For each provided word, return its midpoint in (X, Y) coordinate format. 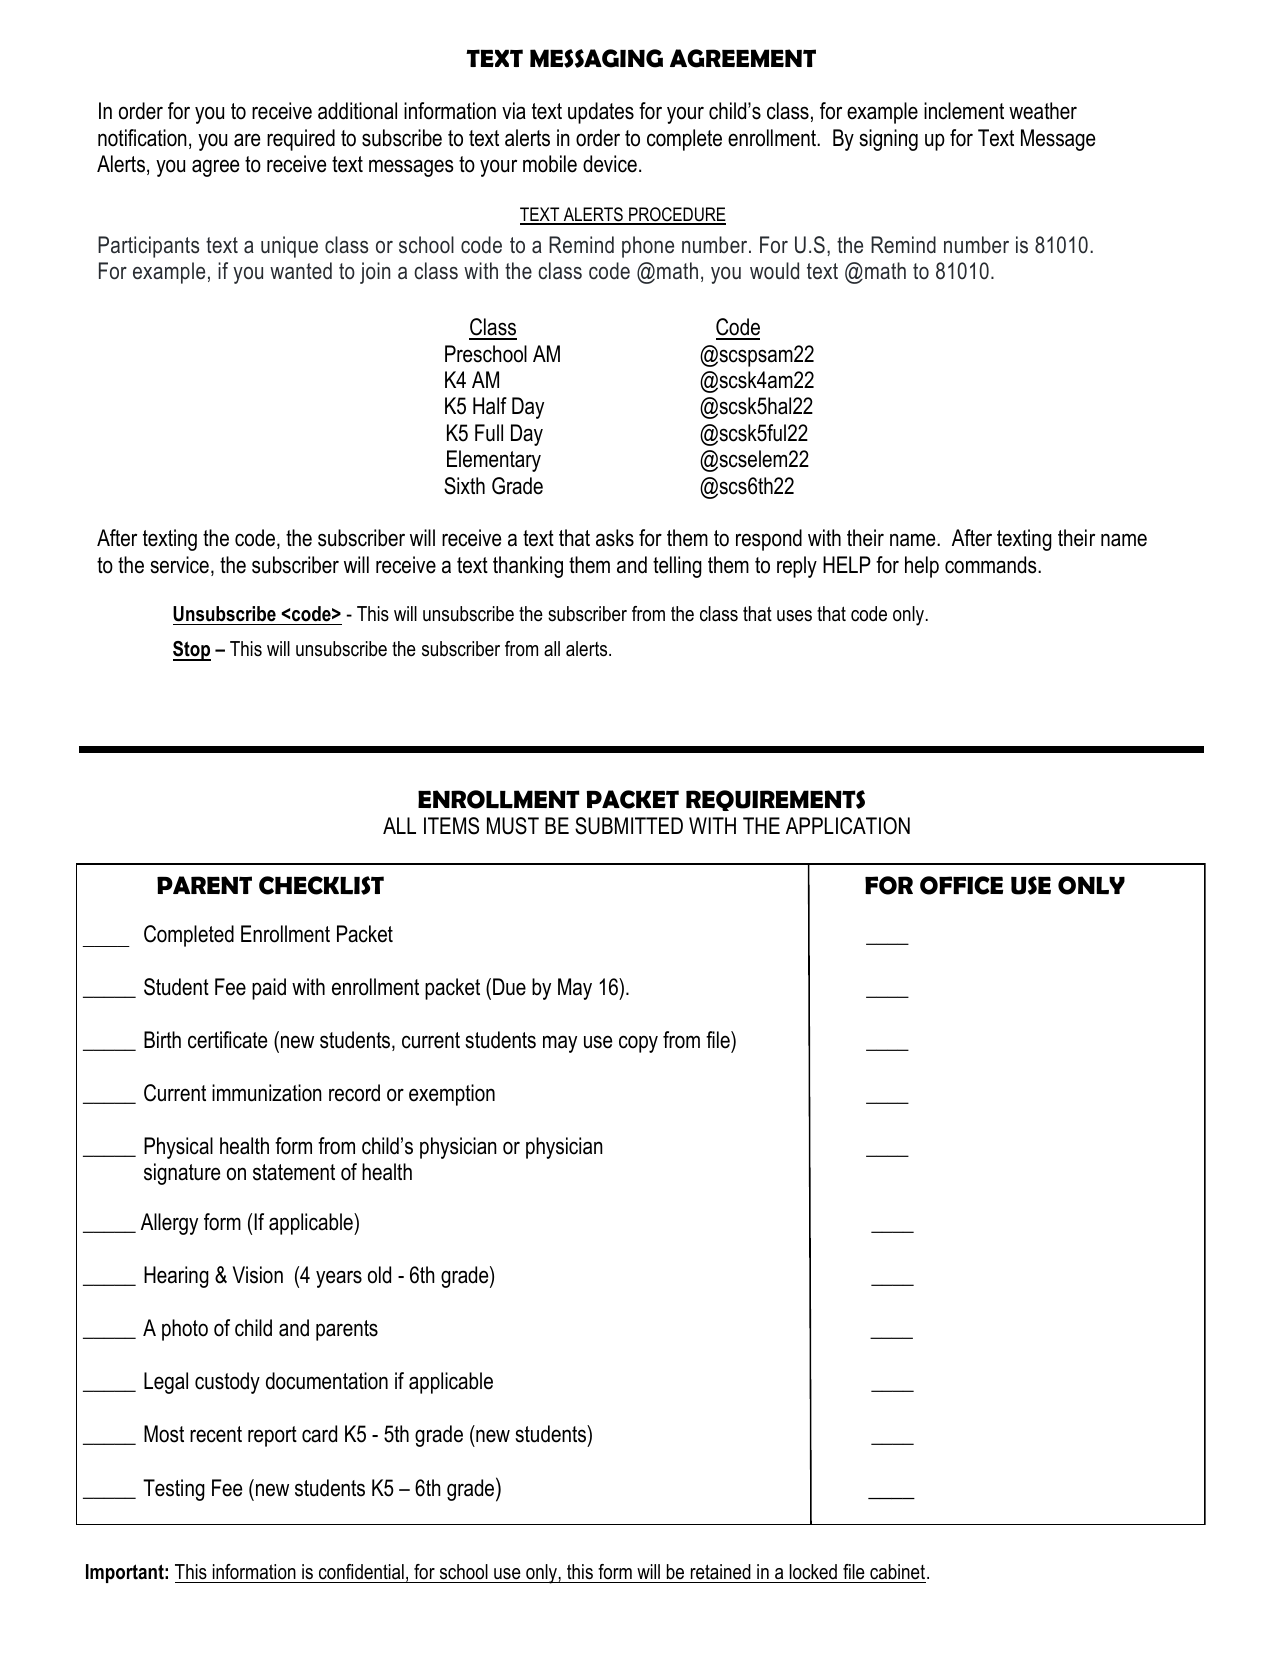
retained (720, 1573)
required (301, 140)
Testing (174, 1490)
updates (601, 113)
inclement (964, 111)
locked (813, 1573)
